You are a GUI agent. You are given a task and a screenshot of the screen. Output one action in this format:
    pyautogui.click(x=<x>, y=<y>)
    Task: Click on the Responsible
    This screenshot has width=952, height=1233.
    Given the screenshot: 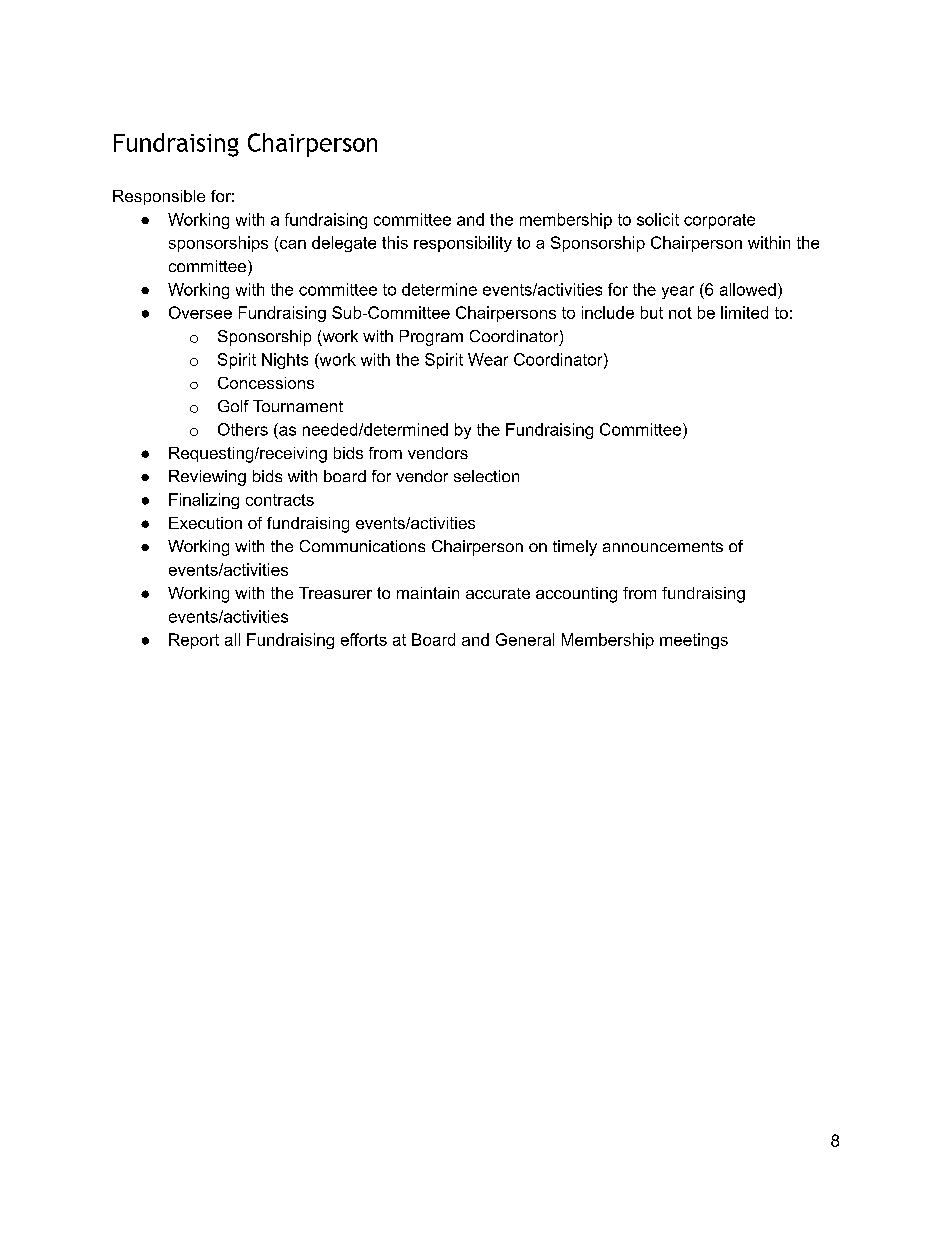 What is the action you would take?
    pyautogui.click(x=159, y=197)
